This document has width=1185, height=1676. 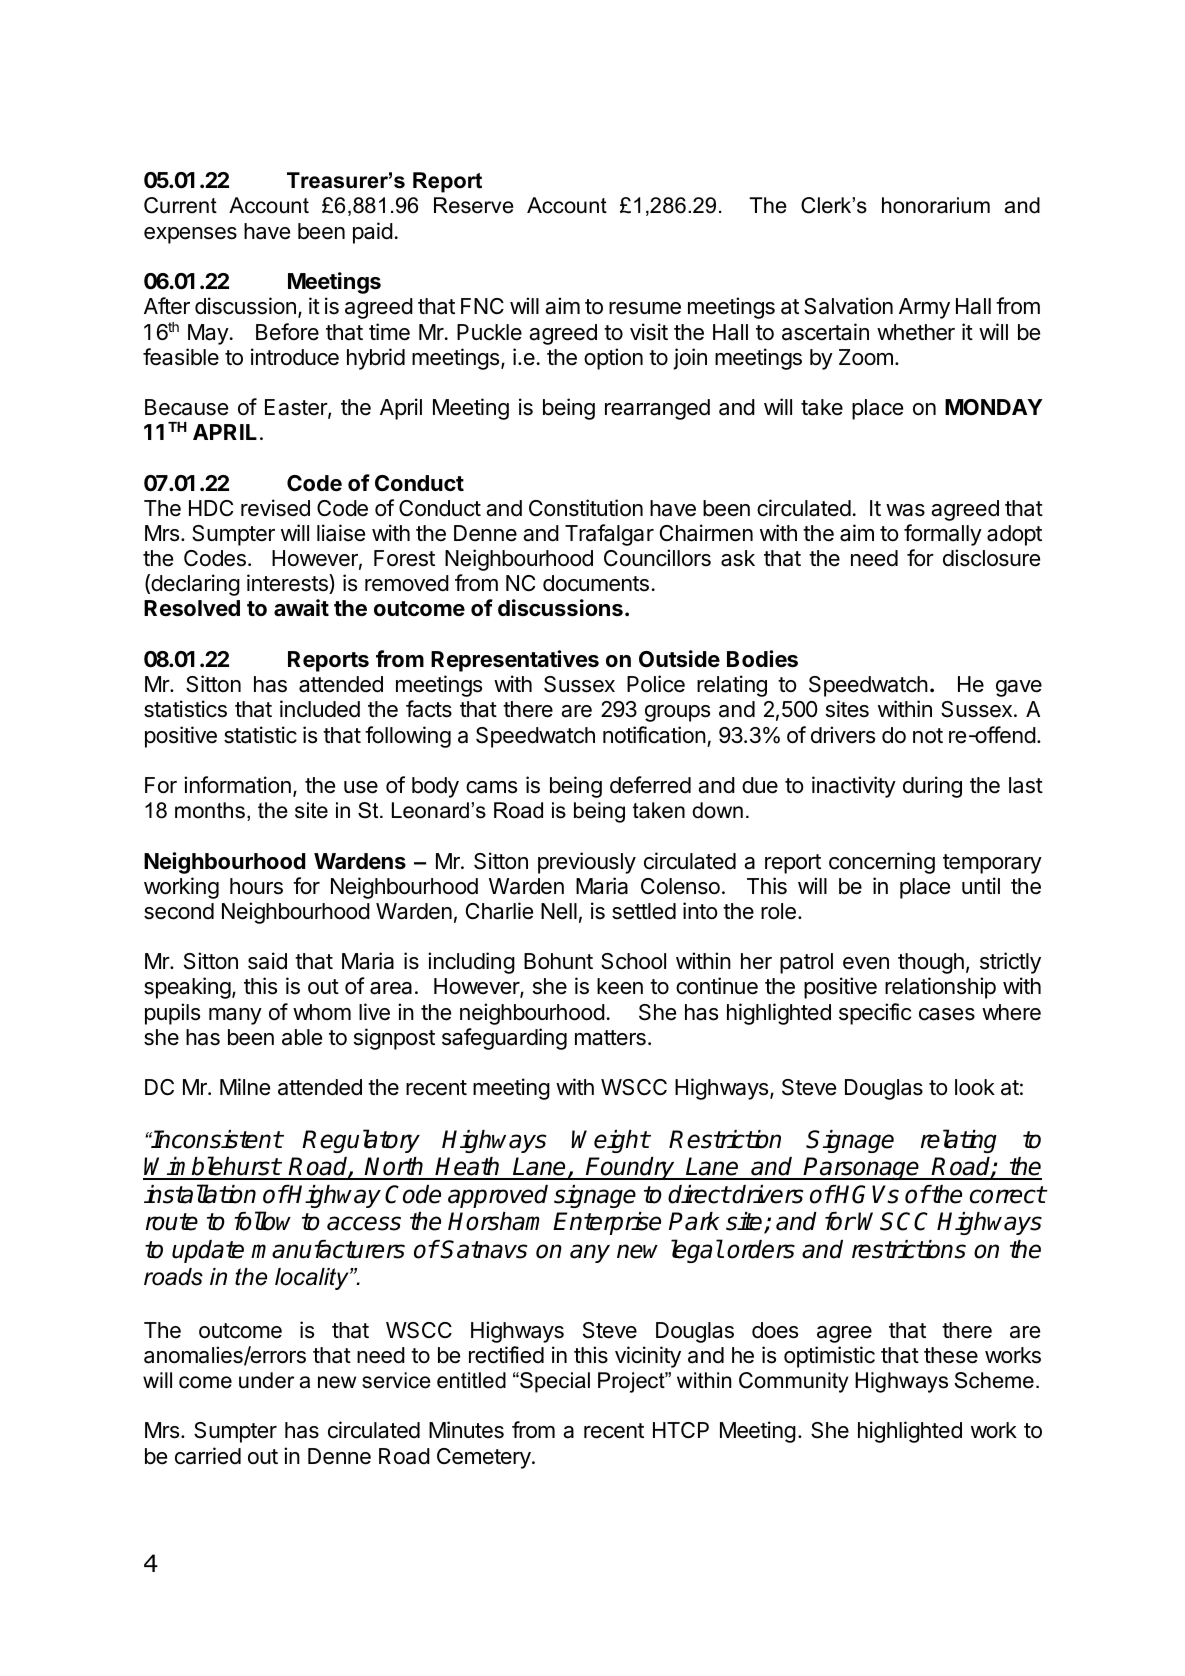 What do you see at coordinates (975, 1087) in the document?
I see `look` at bounding box center [975, 1087].
